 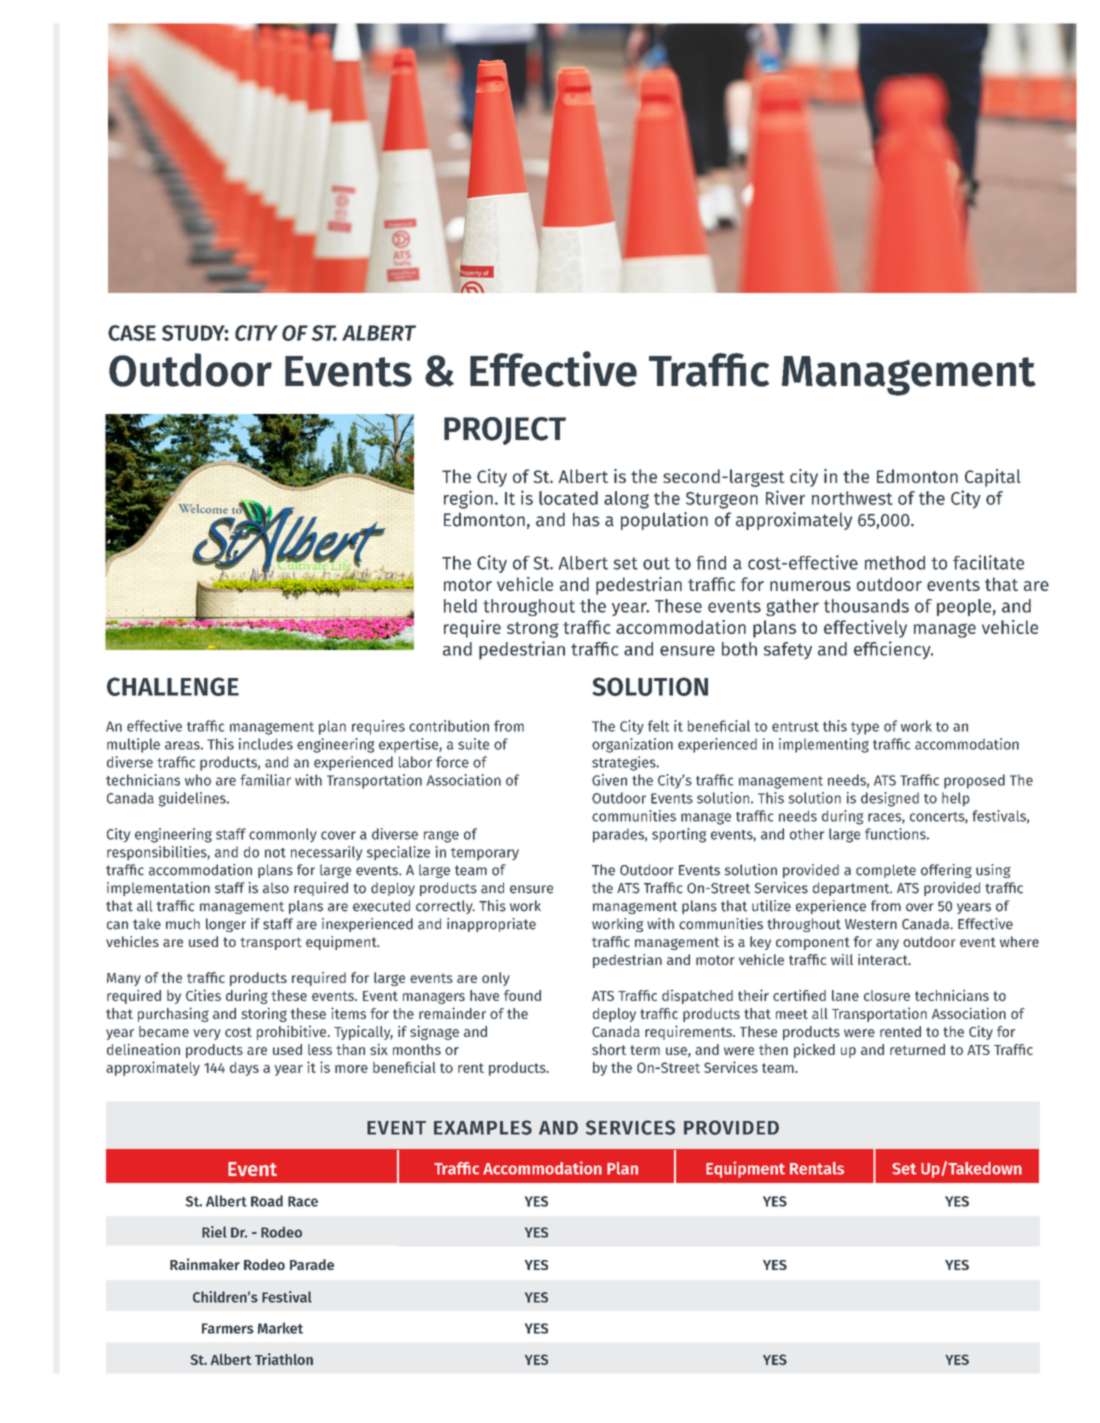 I want to click on CASE, so click(x=132, y=333).
